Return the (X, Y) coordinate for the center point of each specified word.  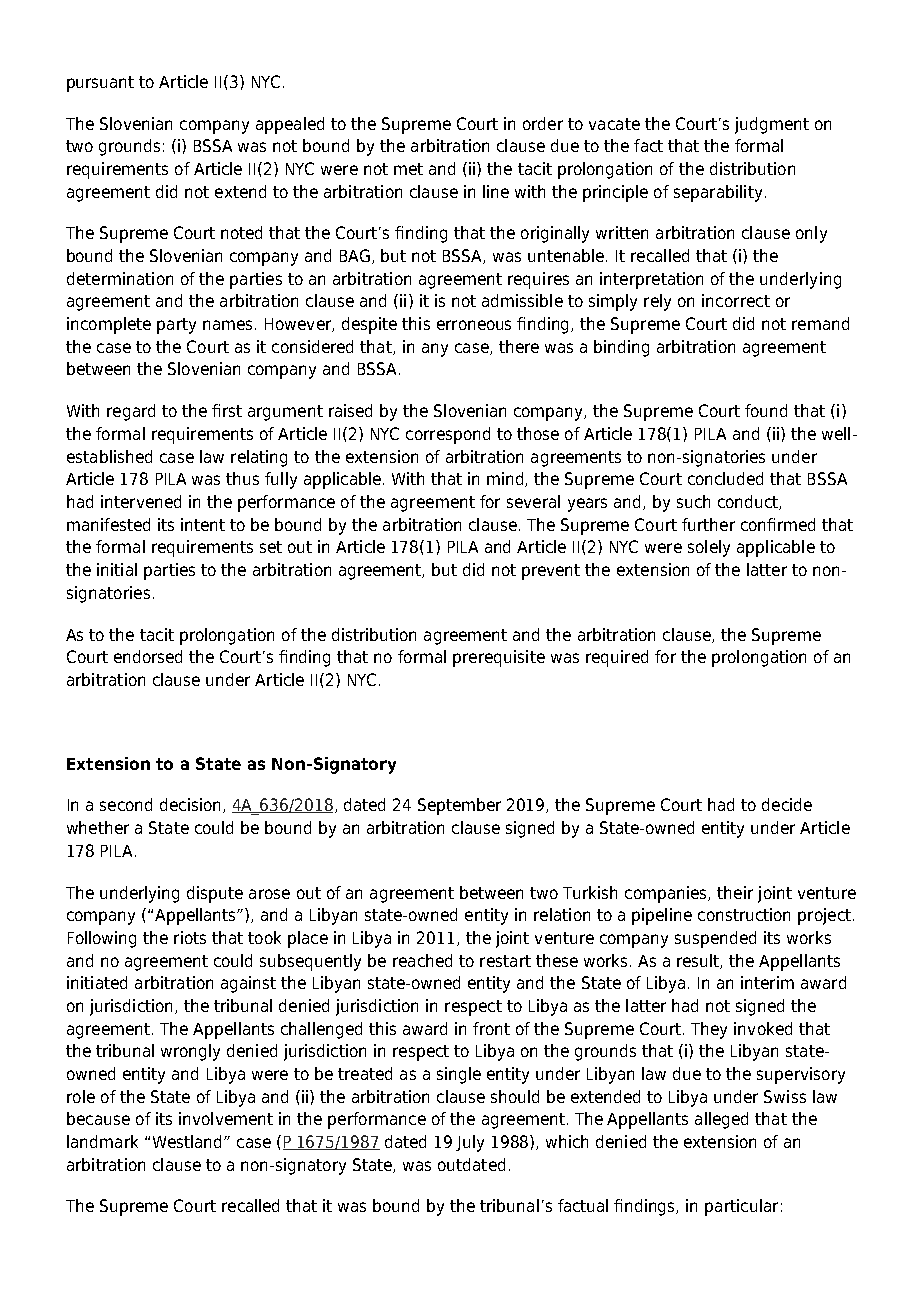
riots (190, 937)
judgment (772, 125)
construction (744, 914)
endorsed (148, 656)
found (766, 410)
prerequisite (499, 658)
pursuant (100, 84)
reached (422, 960)
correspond (448, 435)
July (470, 1143)
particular (741, 1207)
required (617, 658)
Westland (189, 1141)
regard (131, 412)
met (408, 169)
